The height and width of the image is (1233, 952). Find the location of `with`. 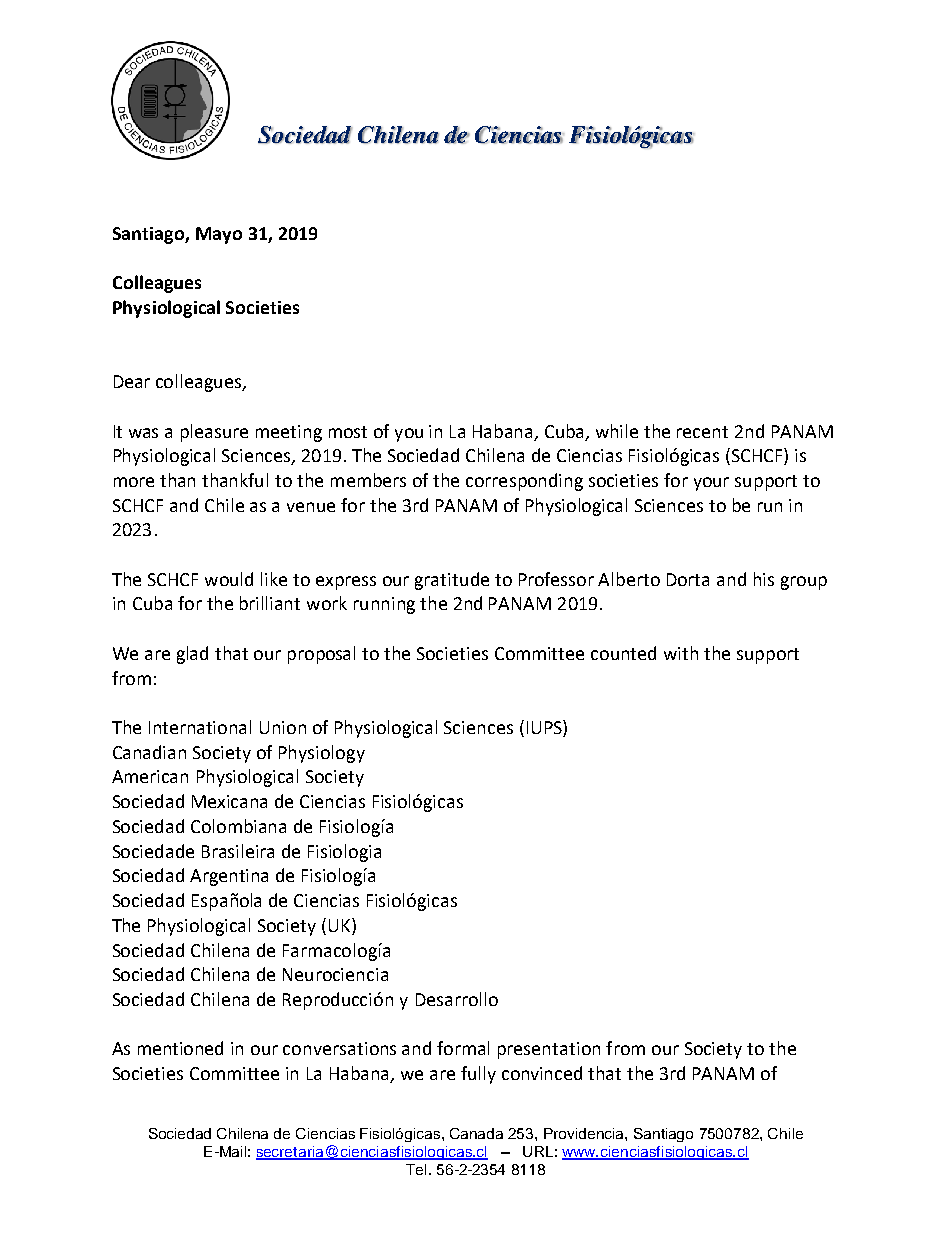

with is located at coordinates (681, 653).
